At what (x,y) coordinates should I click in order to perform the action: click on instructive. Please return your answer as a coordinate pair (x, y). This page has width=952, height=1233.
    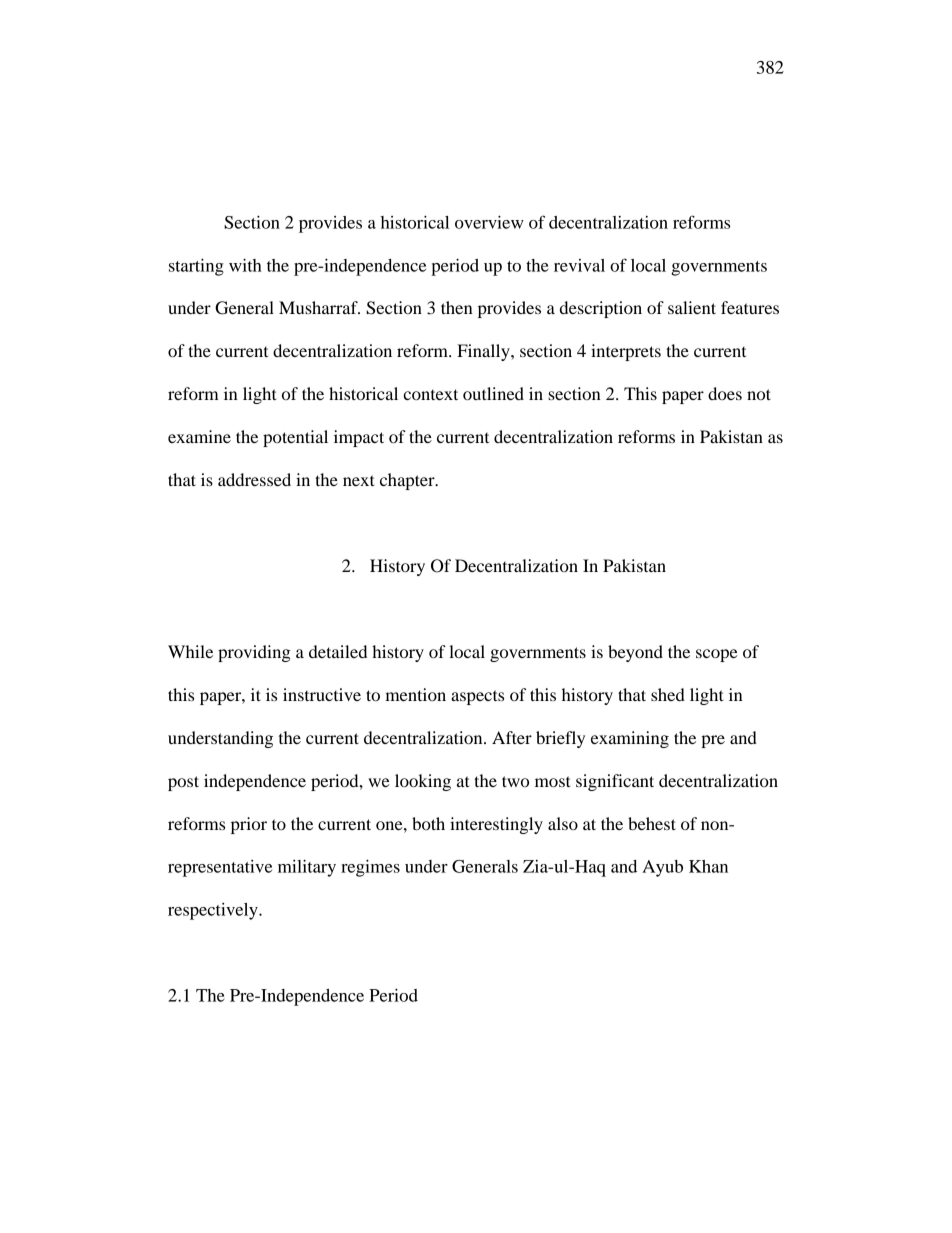
    Looking at the image, I should click on (322, 694).
